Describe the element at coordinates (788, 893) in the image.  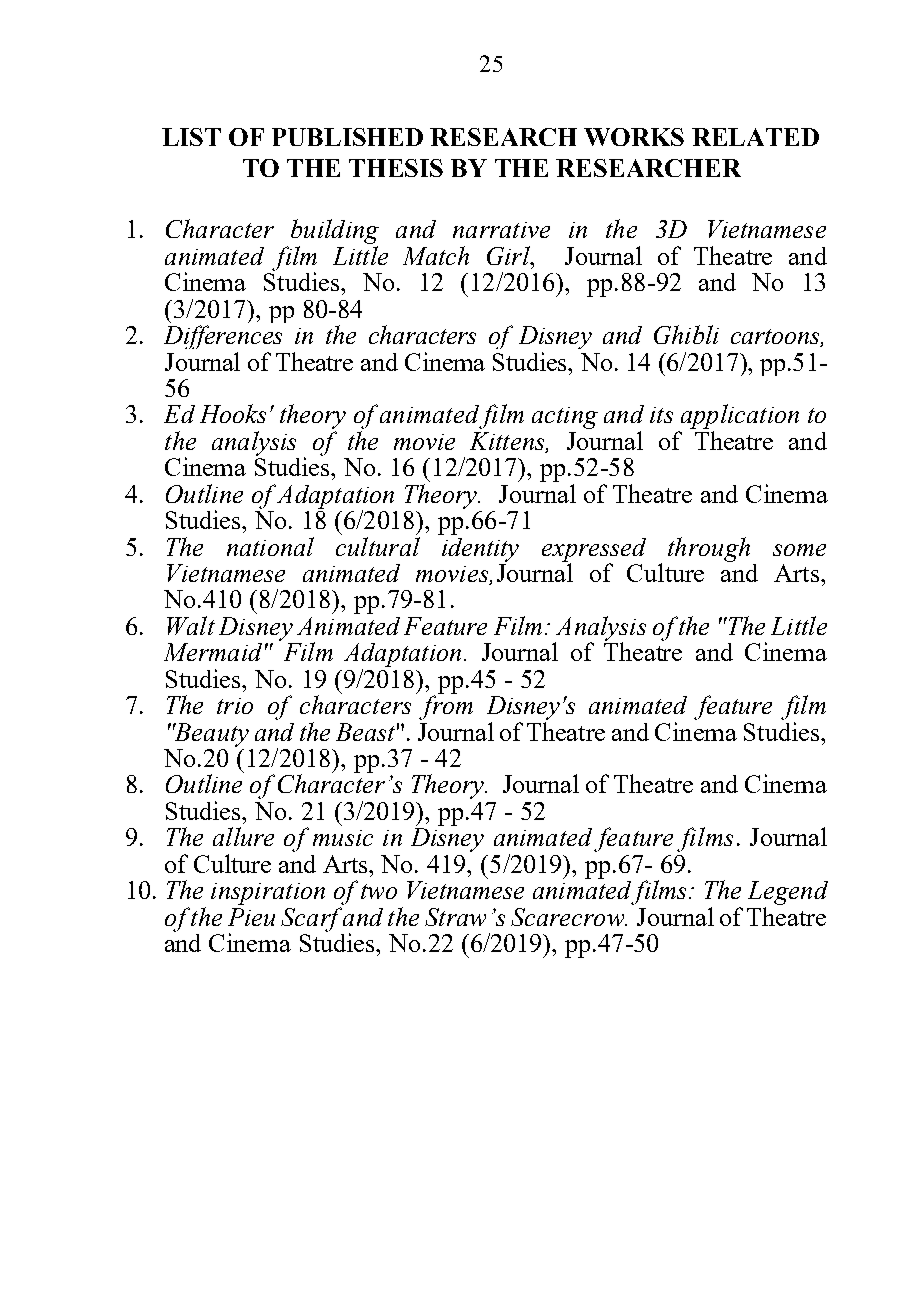
I see `Legend` at that location.
